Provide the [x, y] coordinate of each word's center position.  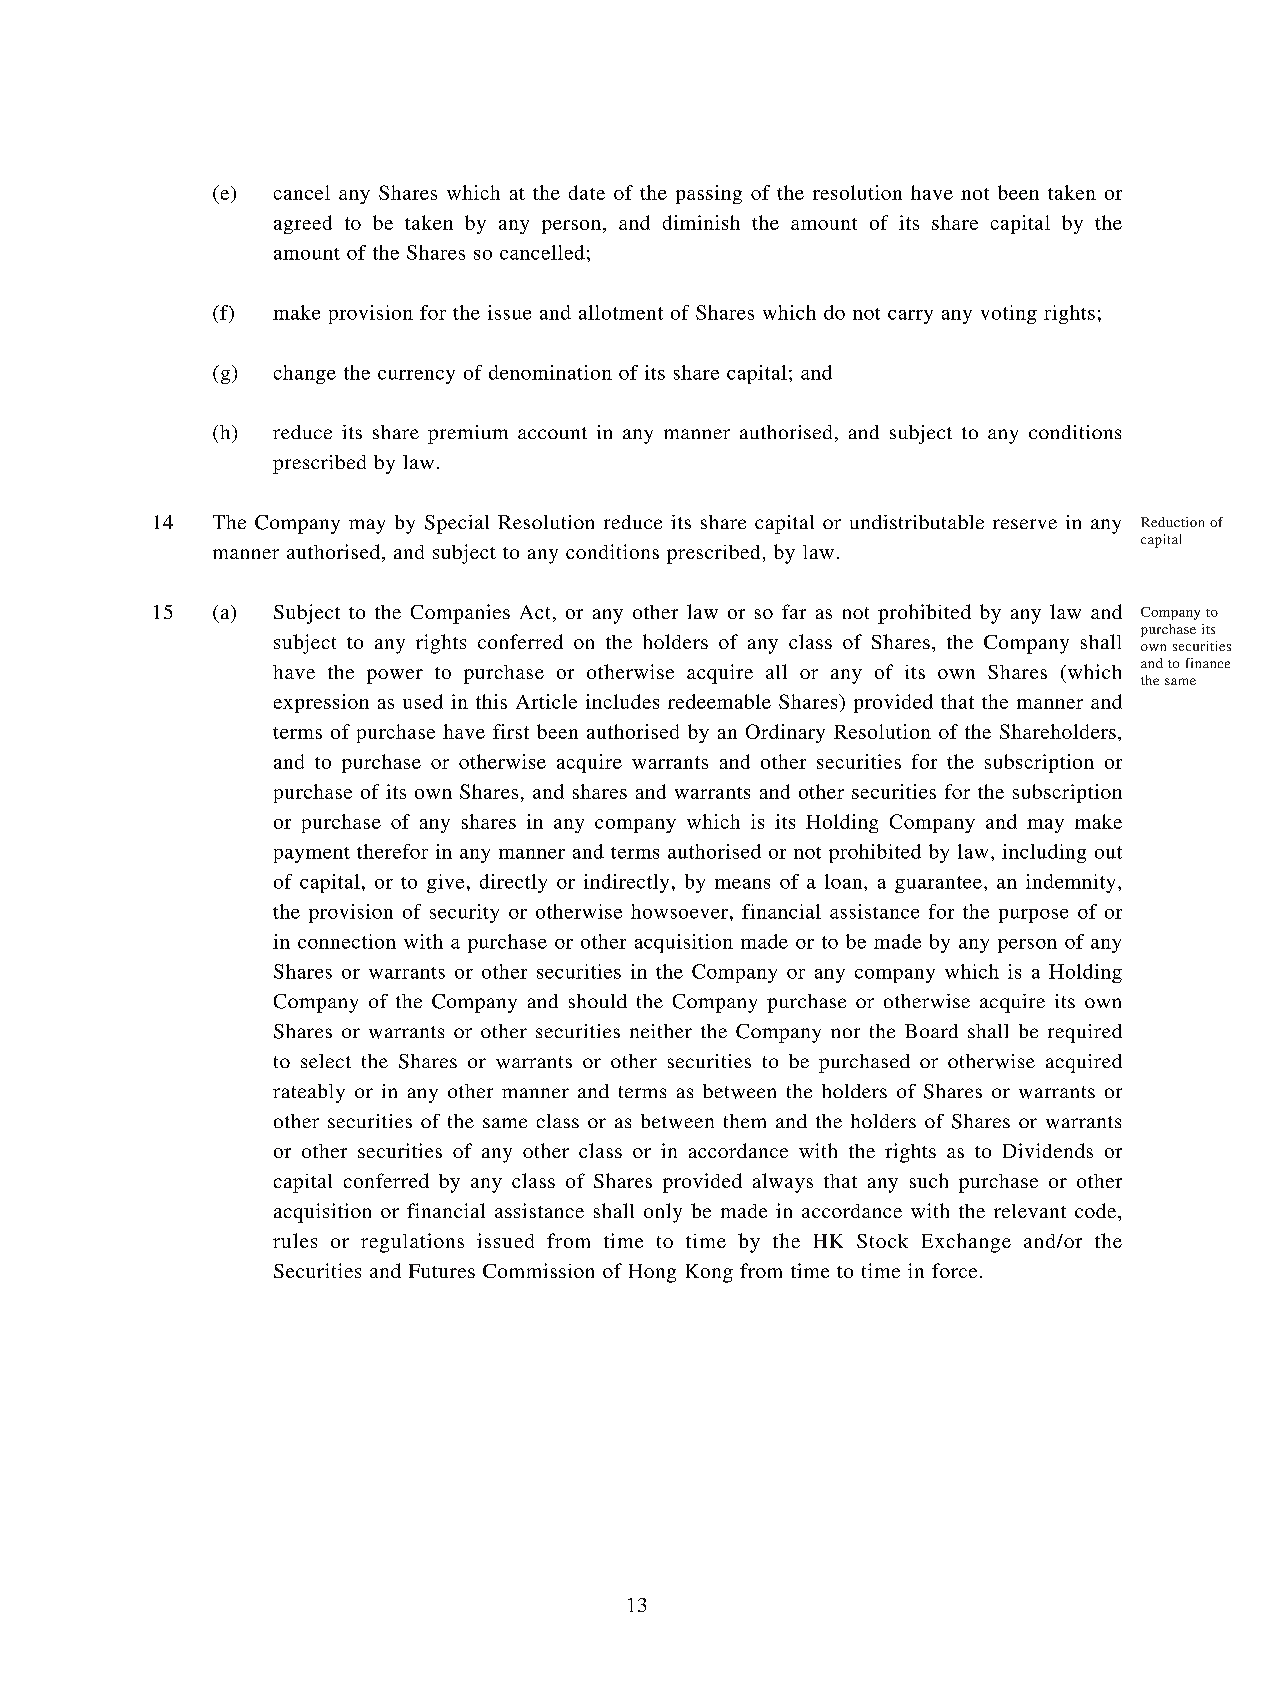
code [1095, 1210]
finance [1208, 663]
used [423, 701]
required [1085, 1033]
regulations [412, 1243]
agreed [303, 224]
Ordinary [785, 733]
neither [661, 1031]
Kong [709, 1273]
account [552, 433]
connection [347, 941]
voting [1009, 314]
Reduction [1172, 522]
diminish [701, 222]
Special [457, 524]
